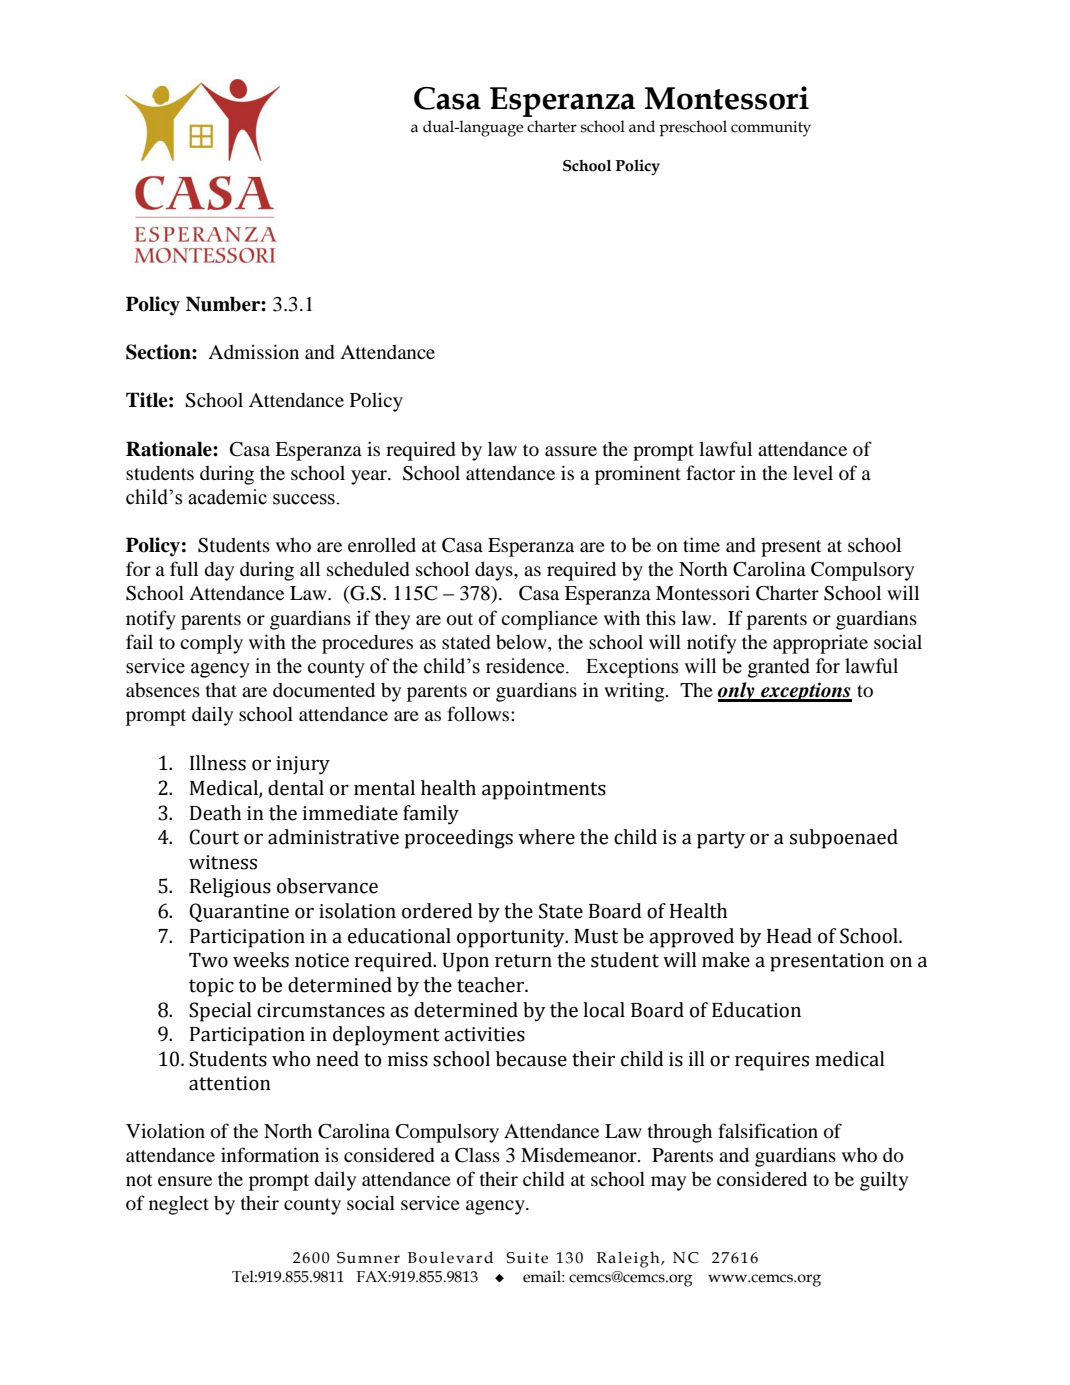 The image size is (1070, 1385). What do you see at coordinates (221, 690) in the screenshot?
I see `that` at bounding box center [221, 690].
